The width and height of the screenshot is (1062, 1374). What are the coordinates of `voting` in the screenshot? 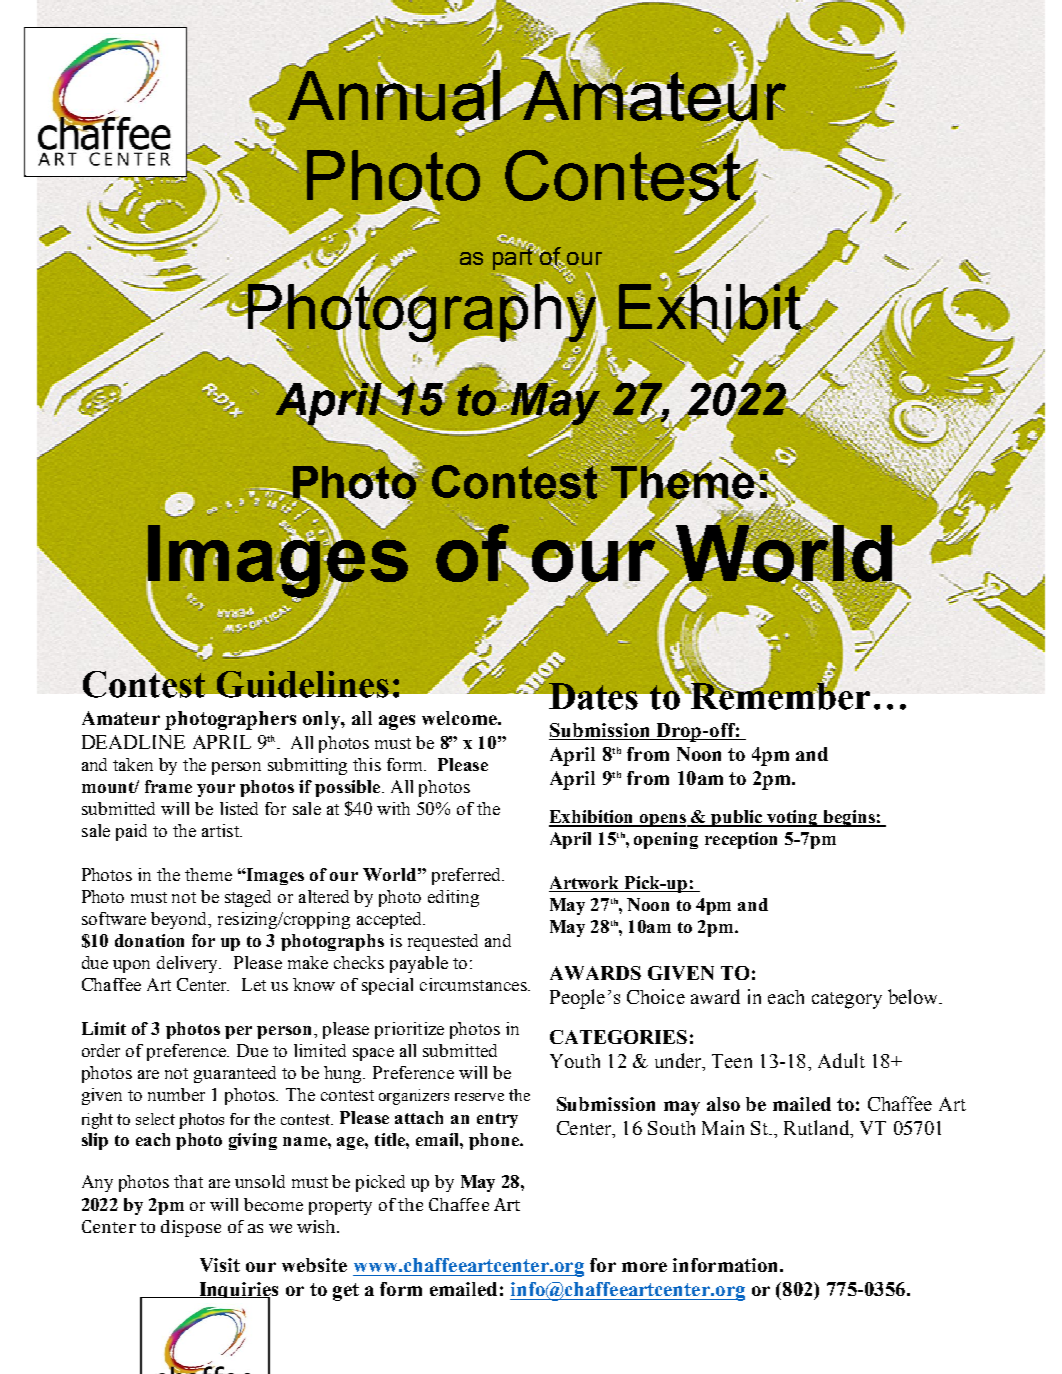 It's located at (793, 818).
